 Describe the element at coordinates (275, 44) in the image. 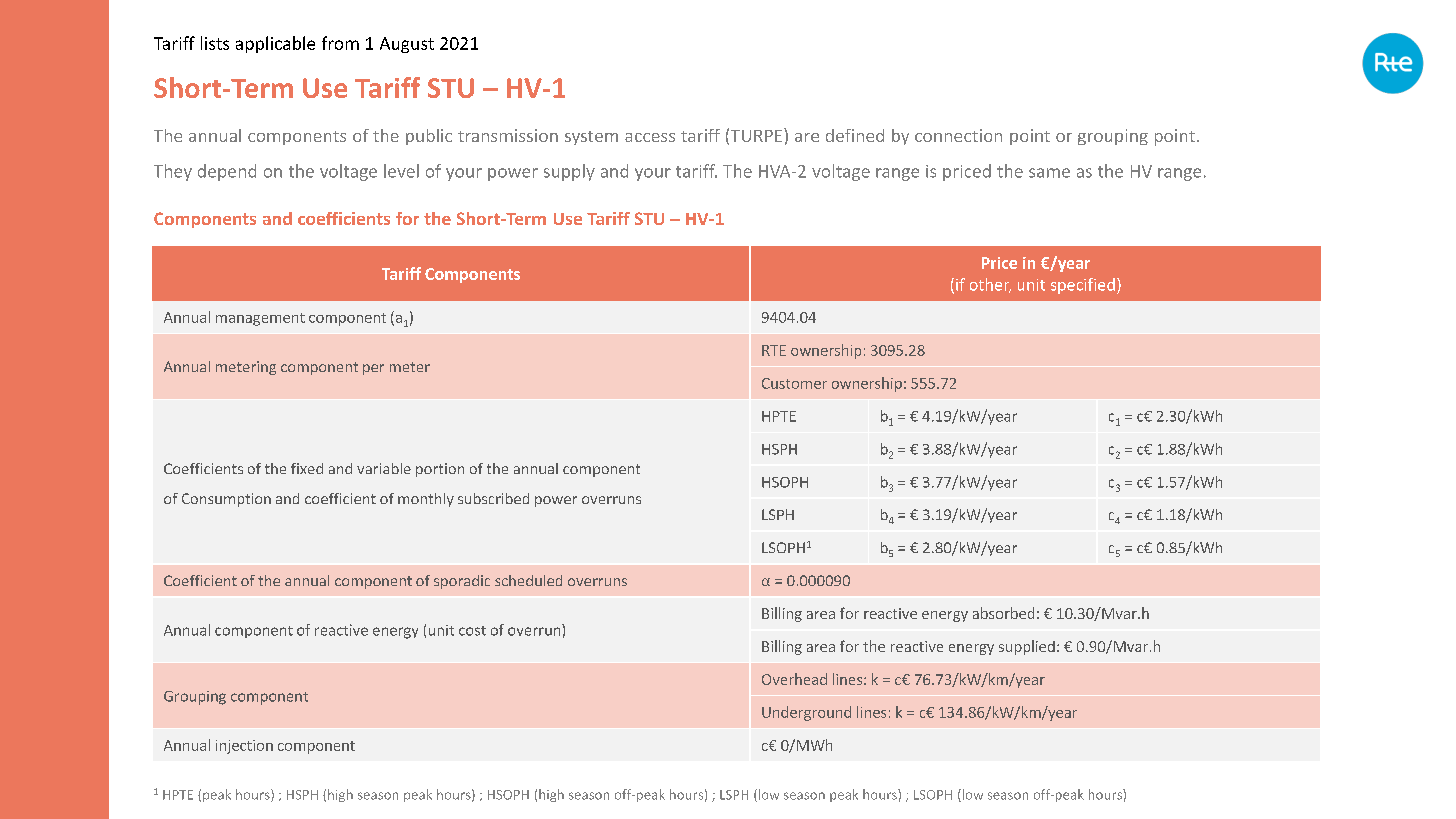

I see `applicable` at that location.
